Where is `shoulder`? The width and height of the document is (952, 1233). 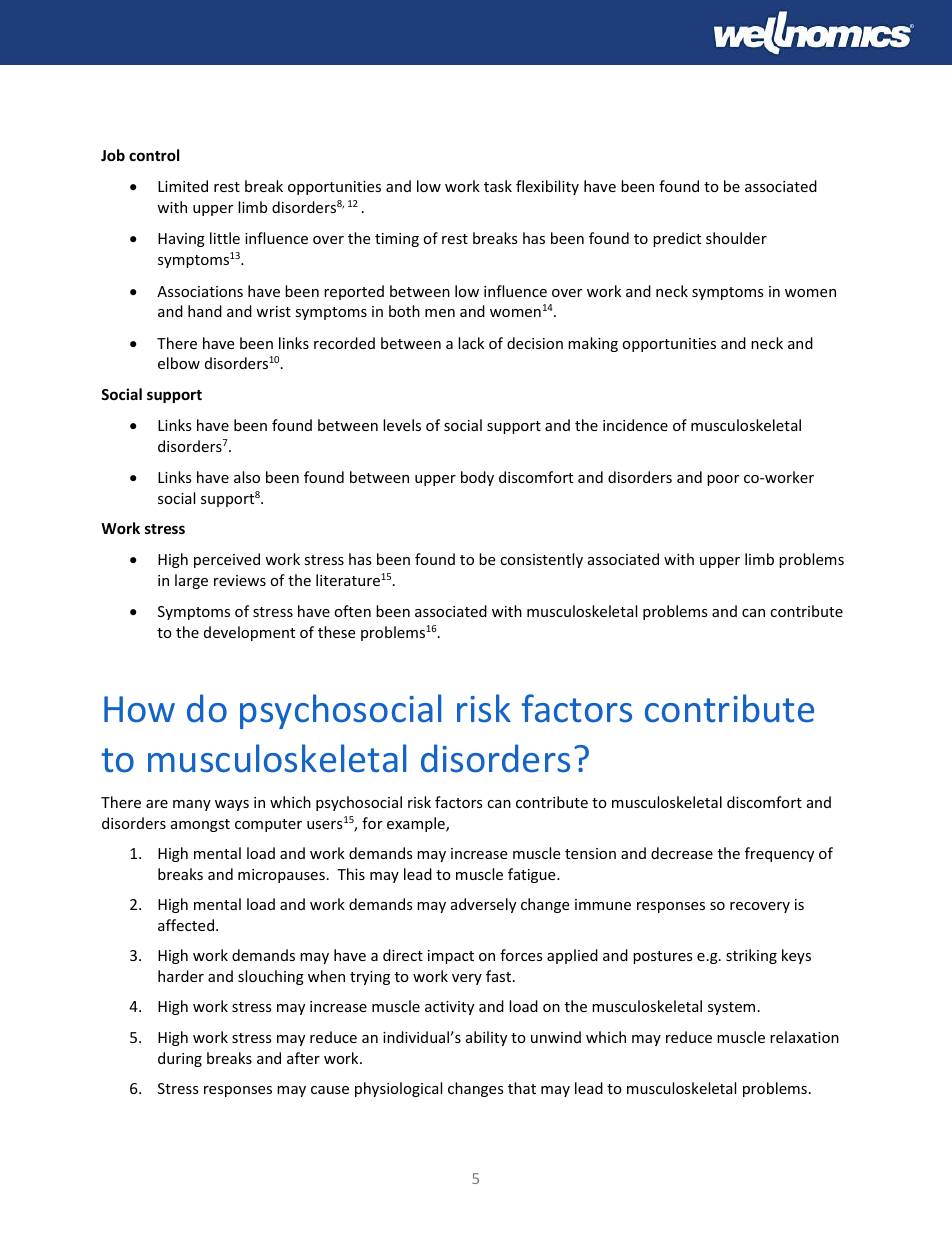
shoulder is located at coordinates (736, 238).
